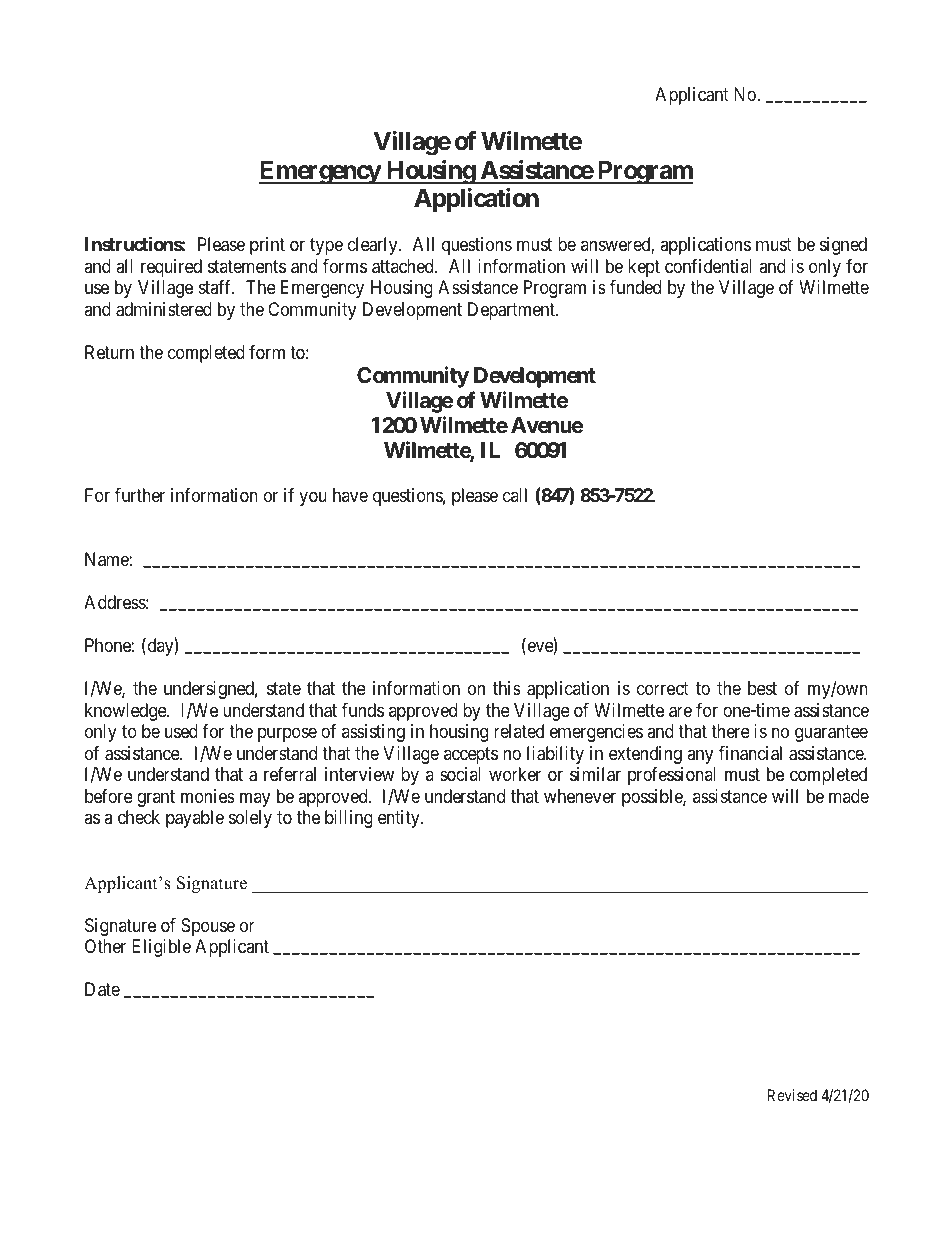 This page has width=952, height=1233. I want to click on Date, so click(102, 989).
